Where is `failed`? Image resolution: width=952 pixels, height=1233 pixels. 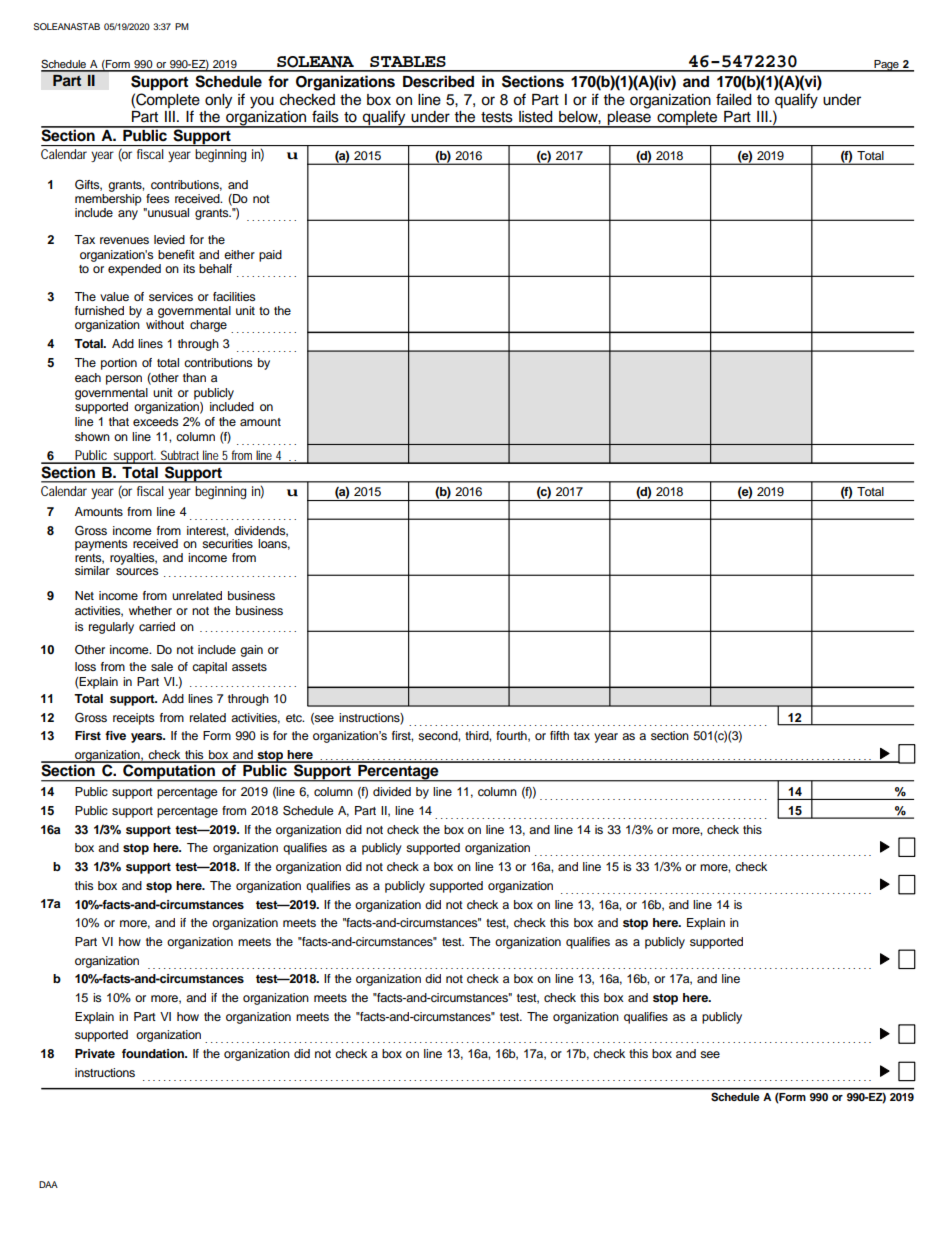
failed is located at coordinates (733, 99).
